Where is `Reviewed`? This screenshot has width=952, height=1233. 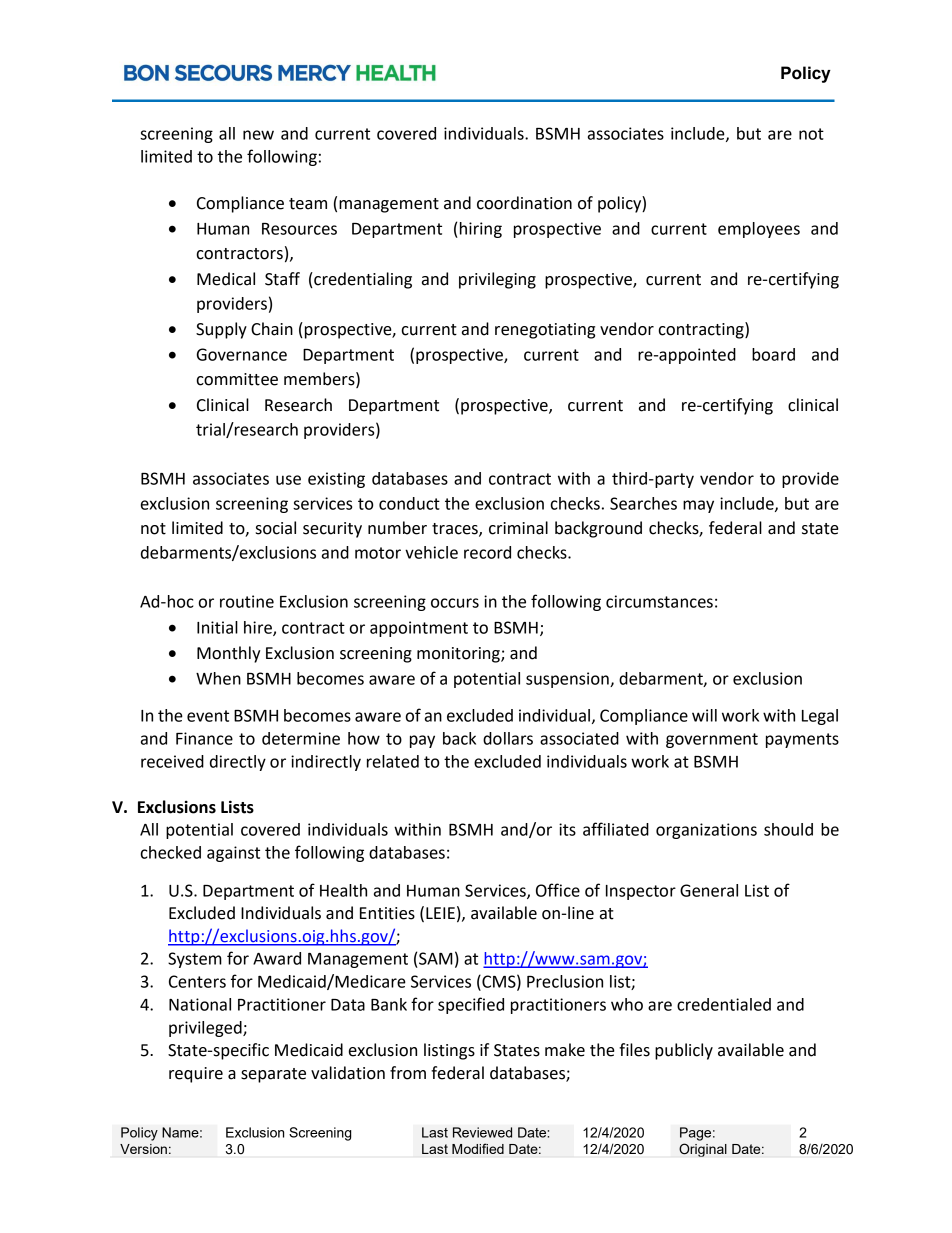
Reviewed is located at coordinates (482, 1132).
